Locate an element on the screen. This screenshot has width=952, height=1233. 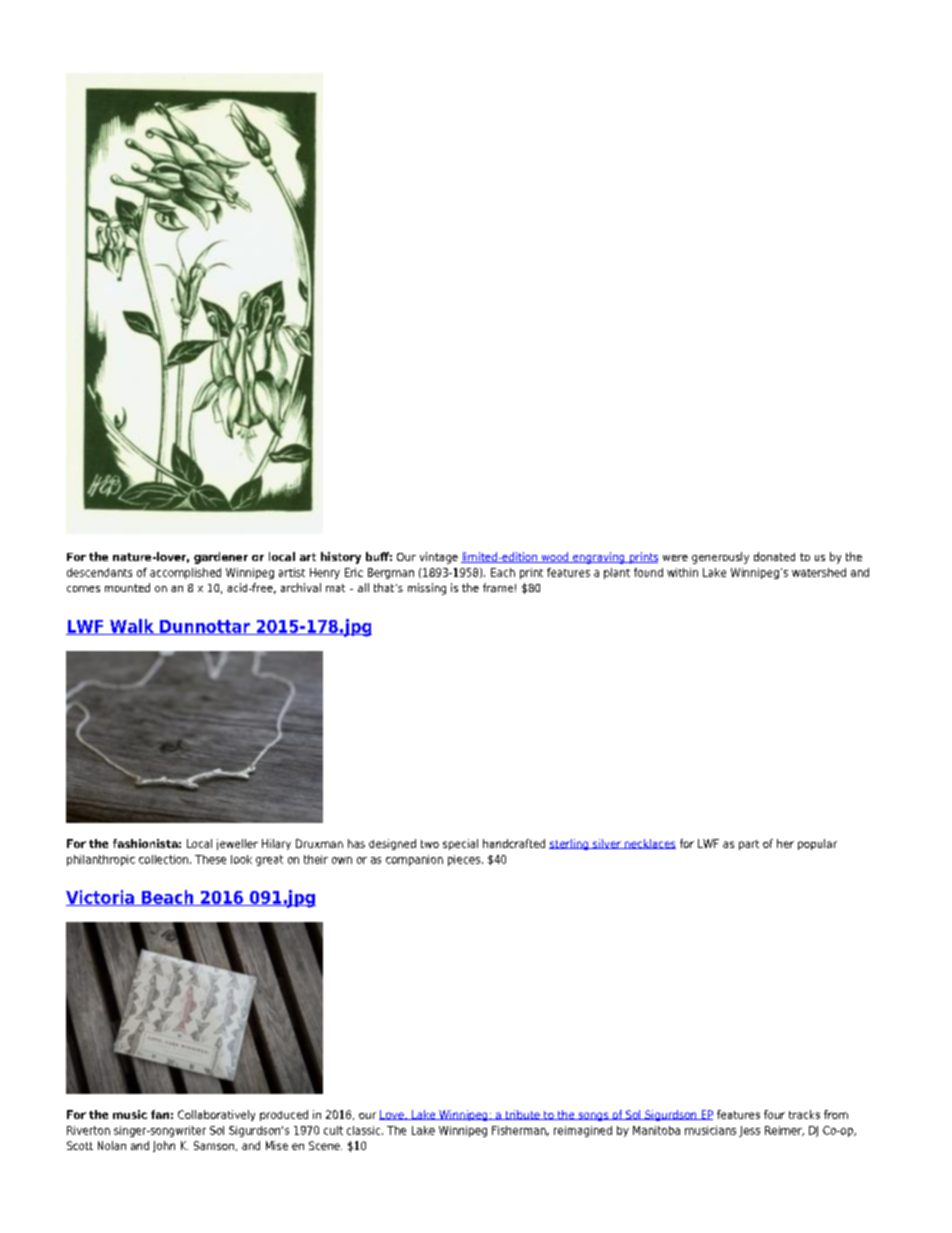
special is located at coordinates (460, 844).
